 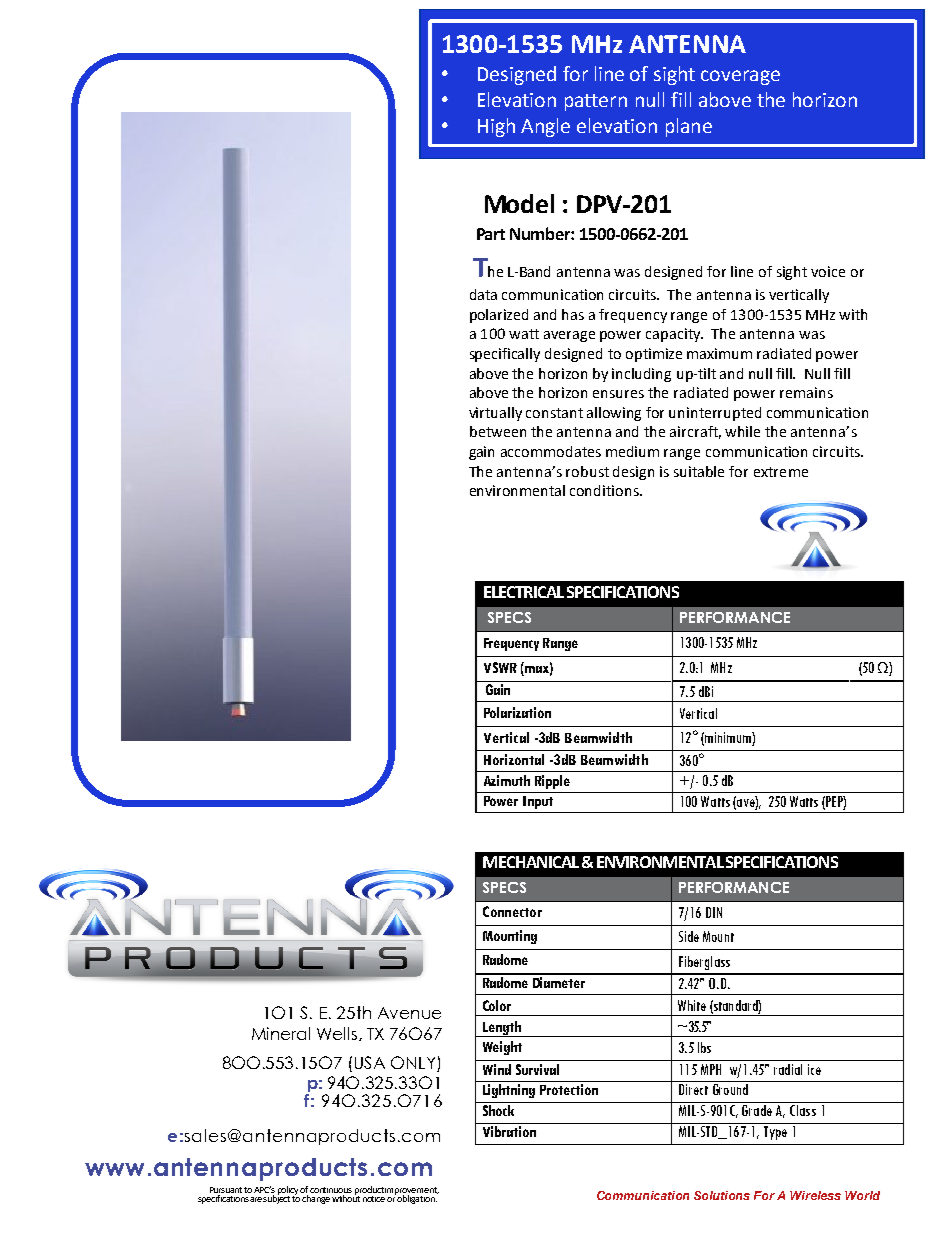 What do you see at coordinates (289, 1191) in the screenshot?
I see `policy` at bounding box center [289, 1191].
